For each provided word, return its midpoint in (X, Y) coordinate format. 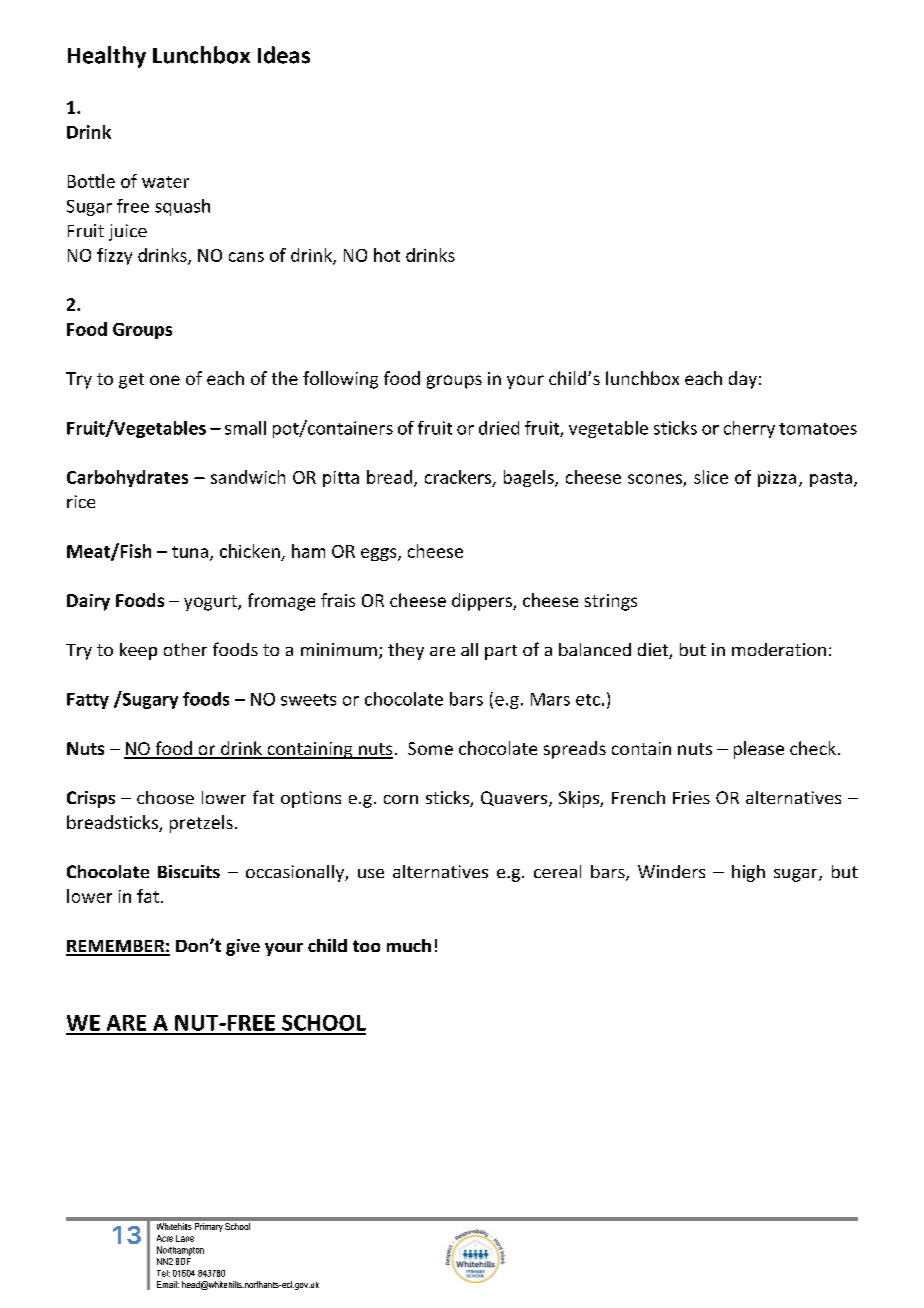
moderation (779, 649)
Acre (165, 1238)
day (743, 380)
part (501, 652)
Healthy (107, 57)
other (185, 649)
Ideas (284, 55)
